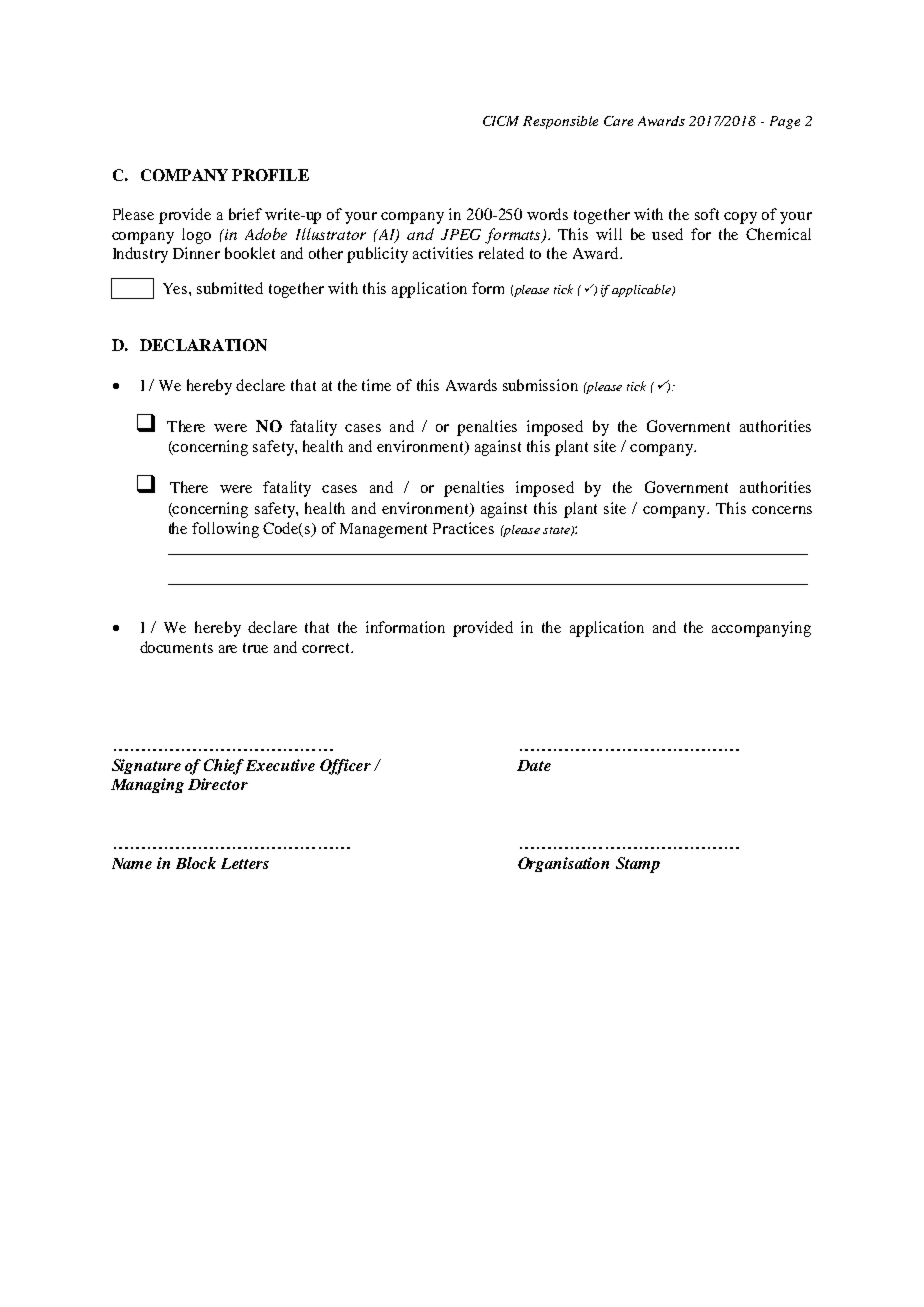  Describe the element at coordinates (196, 863) in the image. I see `Block` at that location.
